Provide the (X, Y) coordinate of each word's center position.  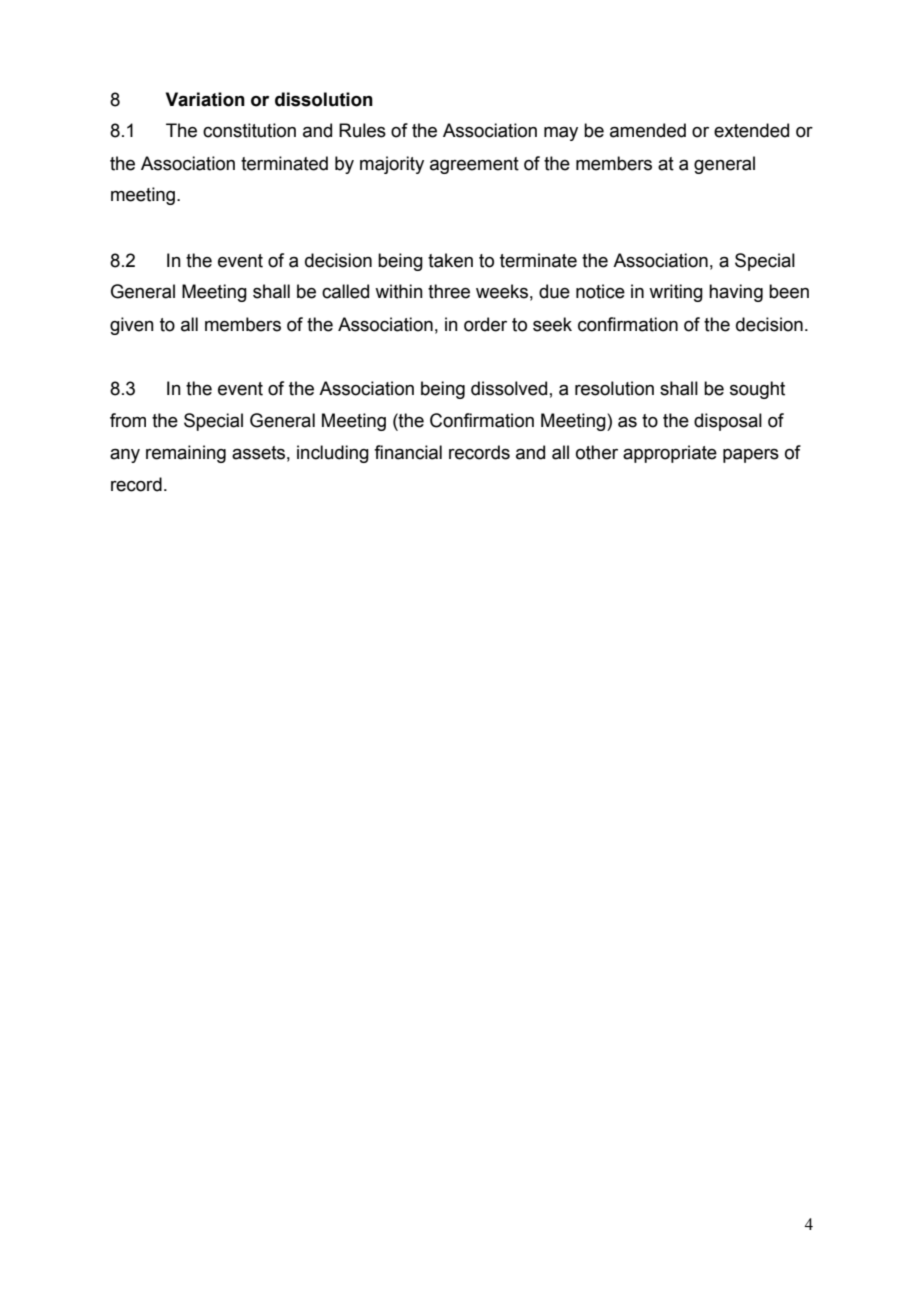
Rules (362, 130)
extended (751, 130)
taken (450, 260)
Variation (205, 99)
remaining (186, 454)
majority (392, 165)
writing (676, 293)
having (736, 293)
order (485, 324)
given (132, 326)
